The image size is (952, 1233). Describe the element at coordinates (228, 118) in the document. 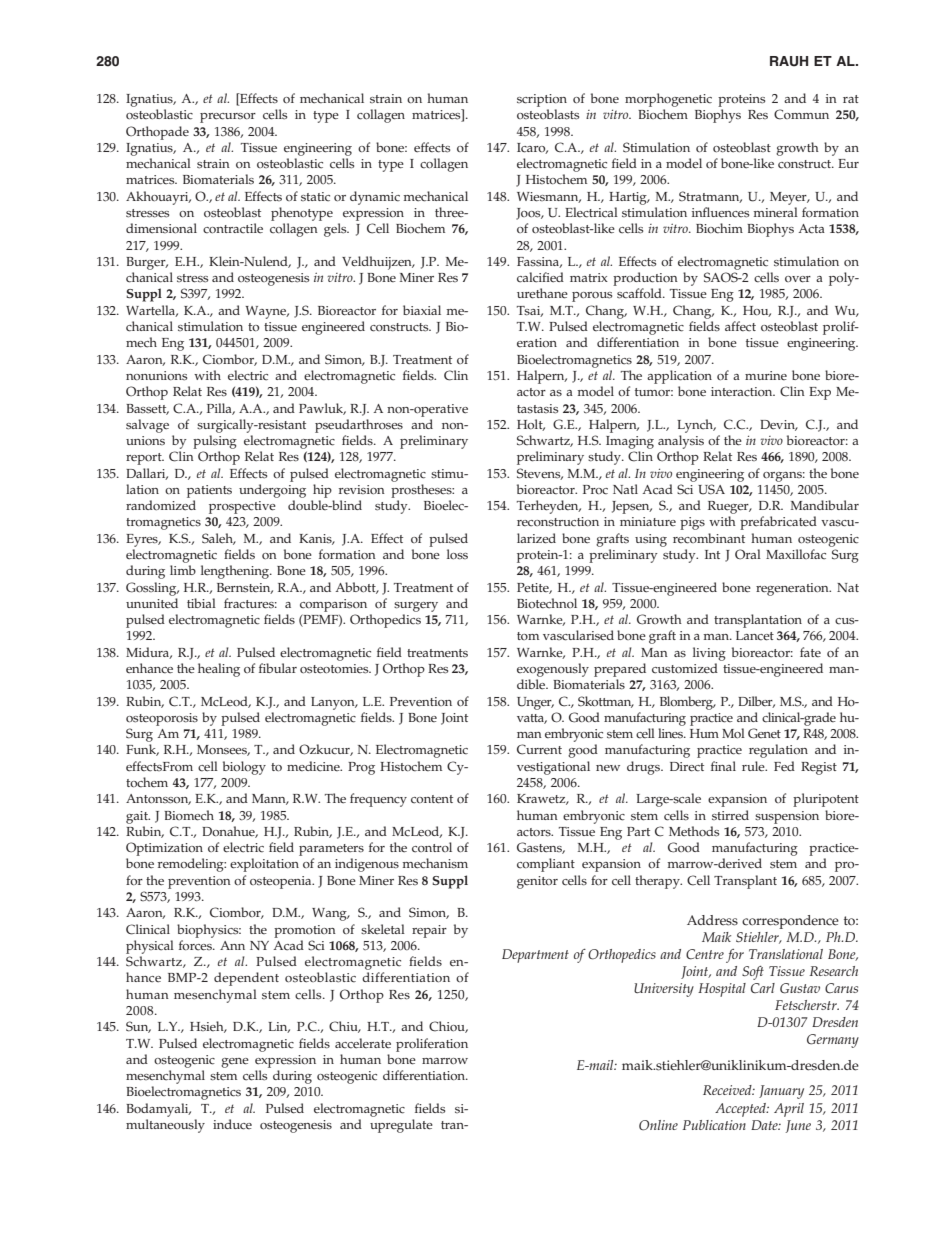

I see `precursor` at that location.
